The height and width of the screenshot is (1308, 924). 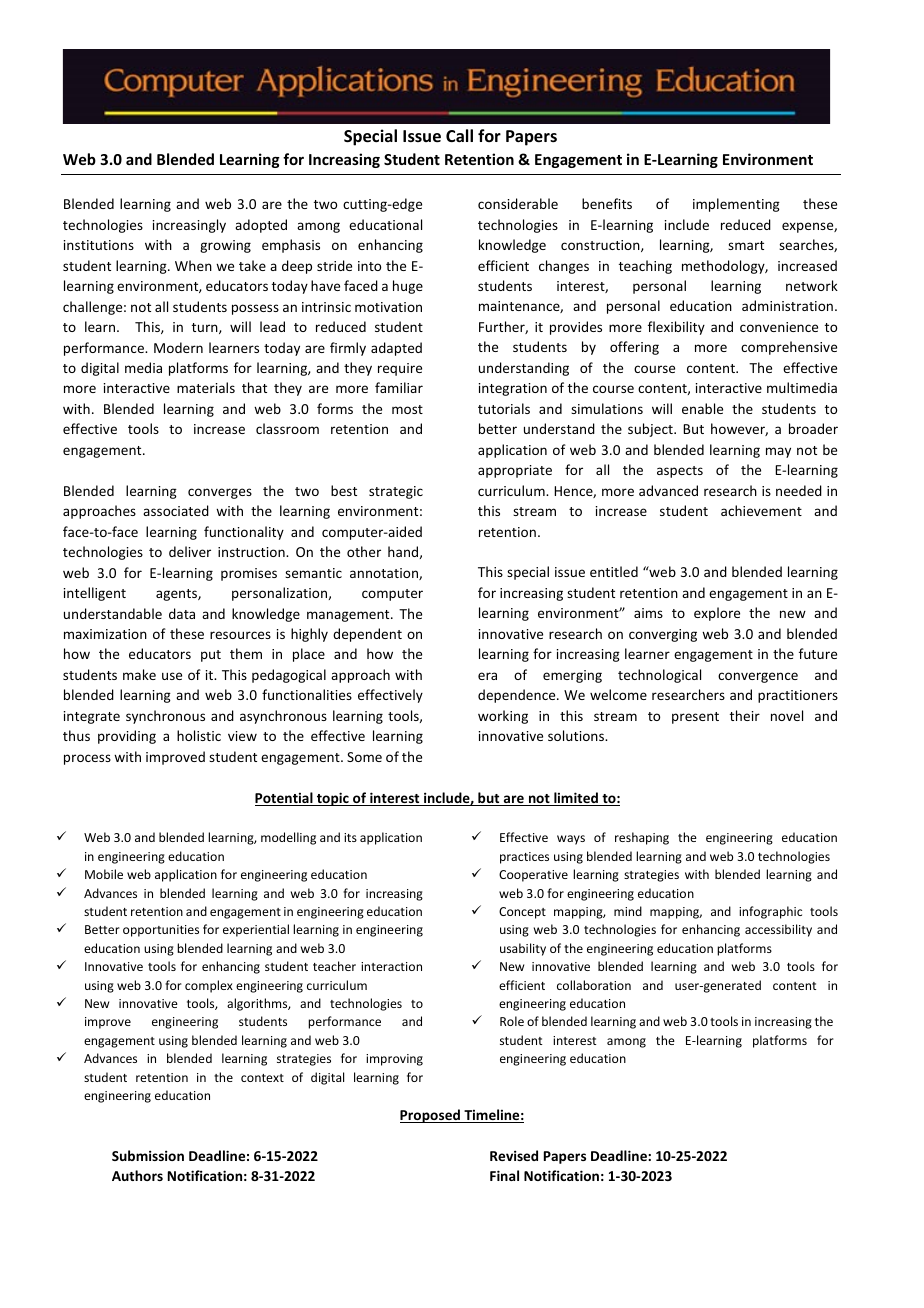 What do you see at coordinates (642, 838) in the screenshot?
I see `reshaping` at bounding box center [642, 838].
